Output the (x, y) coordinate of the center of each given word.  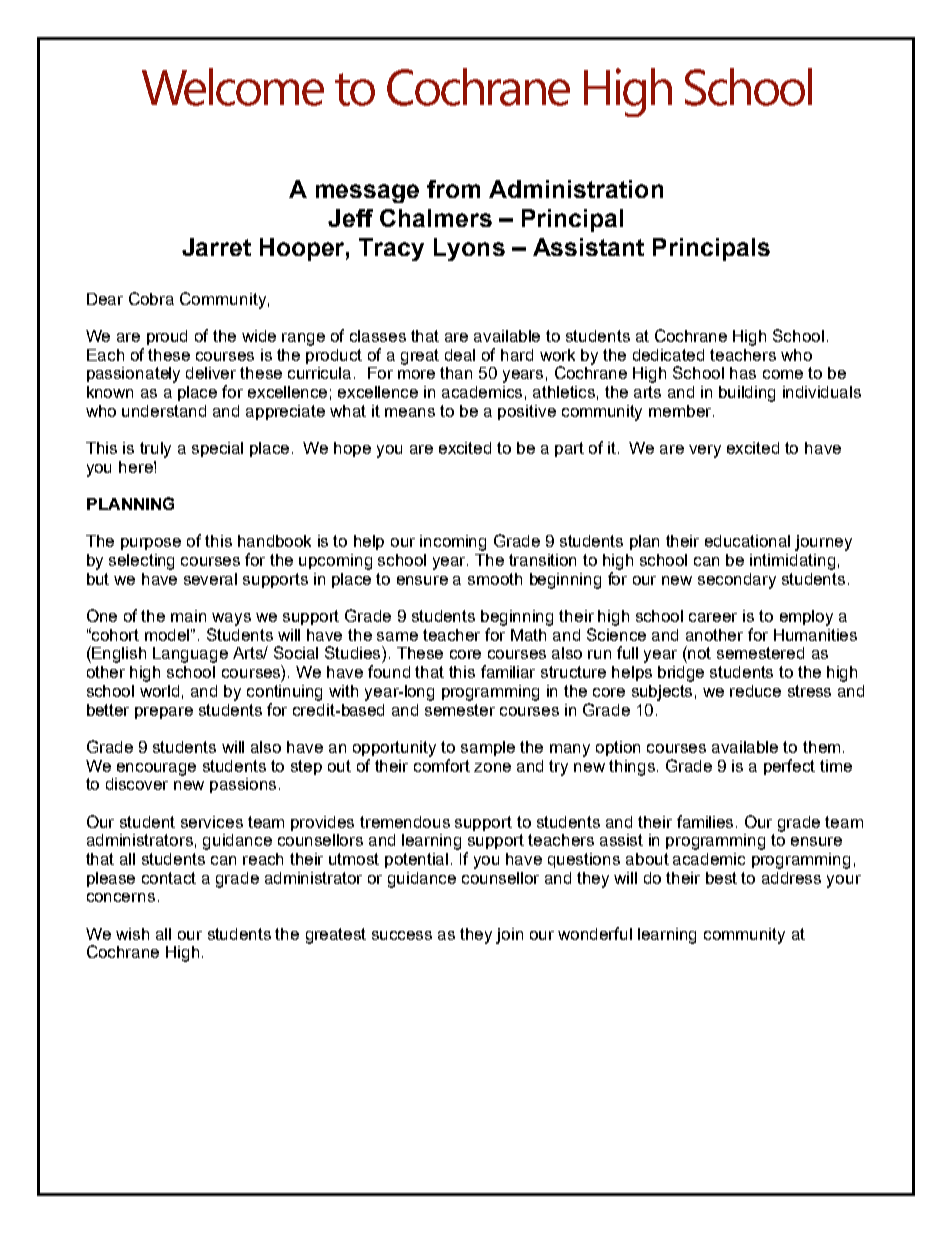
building (747, 394)
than (456, 373)
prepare (164, 713)
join (509, 936)
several (210, 579)
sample (488, 748)
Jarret (216, 247)
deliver (211, 373)
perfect (789, 767)
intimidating (792, 562)
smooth (495, 579)
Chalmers (436, 218)
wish (132, 934)
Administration (576, 189)
